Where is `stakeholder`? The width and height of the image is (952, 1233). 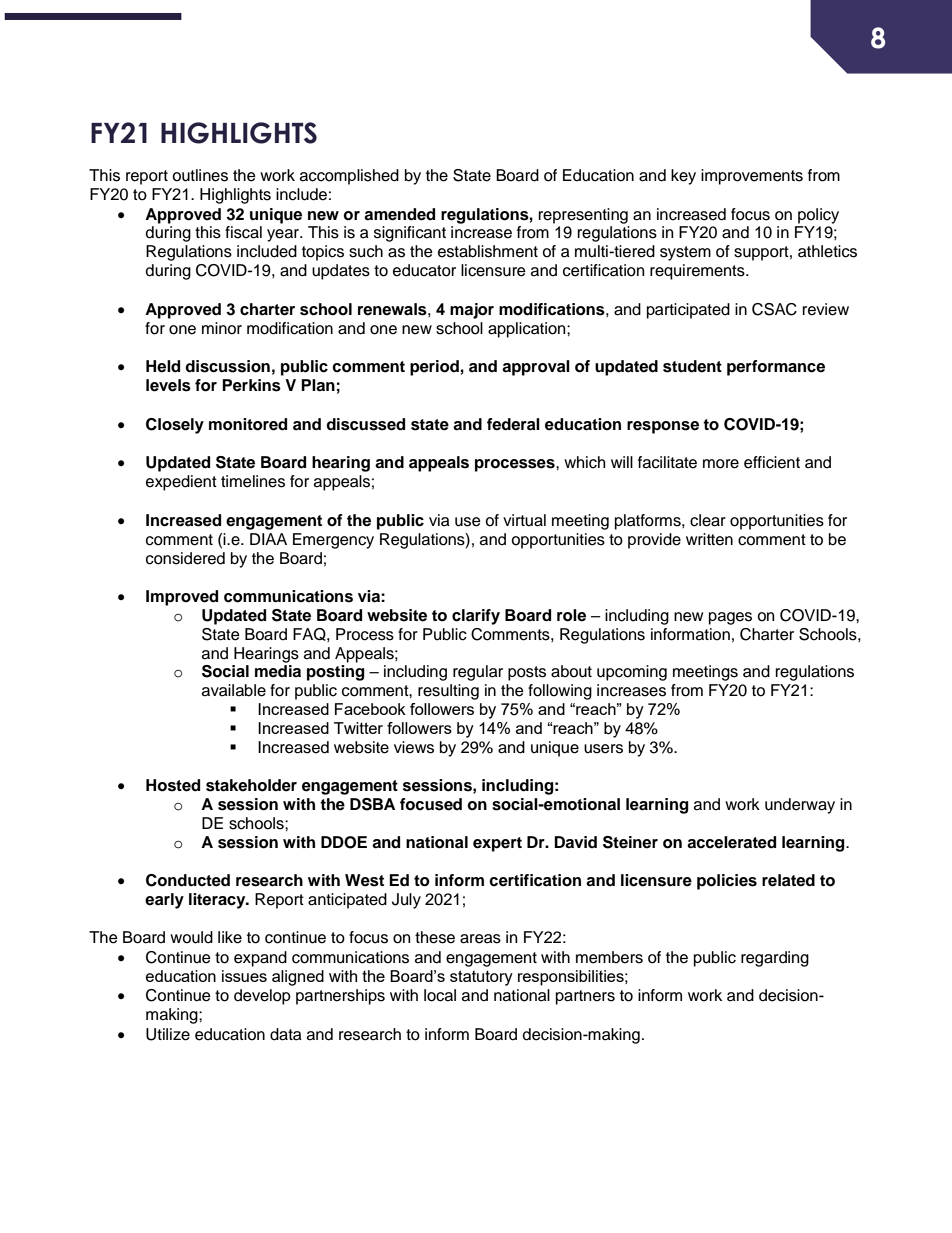 stakeholder is located at coordinates (251, 785).
